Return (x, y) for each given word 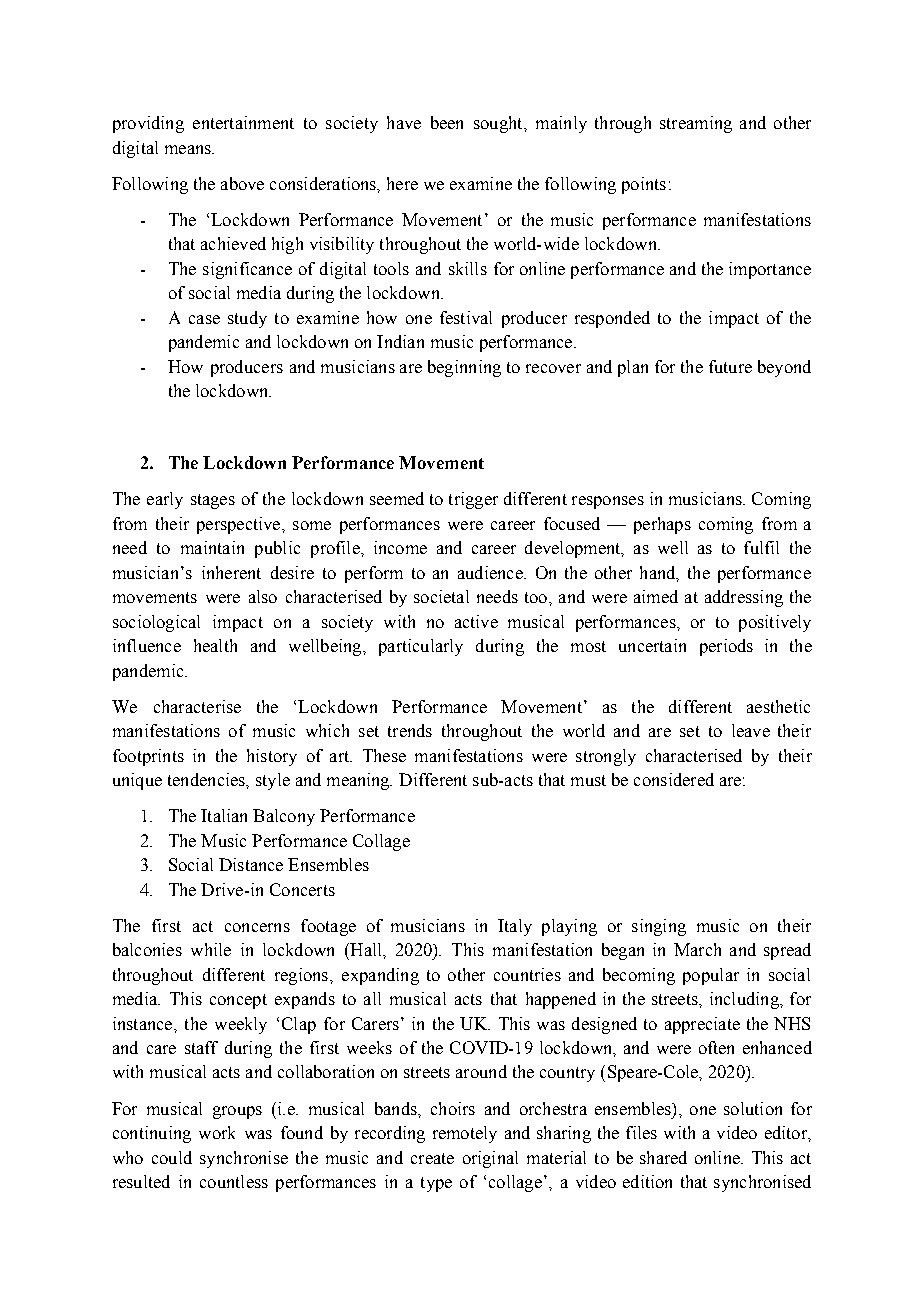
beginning (464, 368)
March (697, 949)
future (730, 366)
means (189, 149)
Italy (515, 927)
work (217, 1132)
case (204, 319)
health (215, 645)
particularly (421, 647)
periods (726, 647)
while (211, 949)
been (447, 122)
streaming (696, 124)
